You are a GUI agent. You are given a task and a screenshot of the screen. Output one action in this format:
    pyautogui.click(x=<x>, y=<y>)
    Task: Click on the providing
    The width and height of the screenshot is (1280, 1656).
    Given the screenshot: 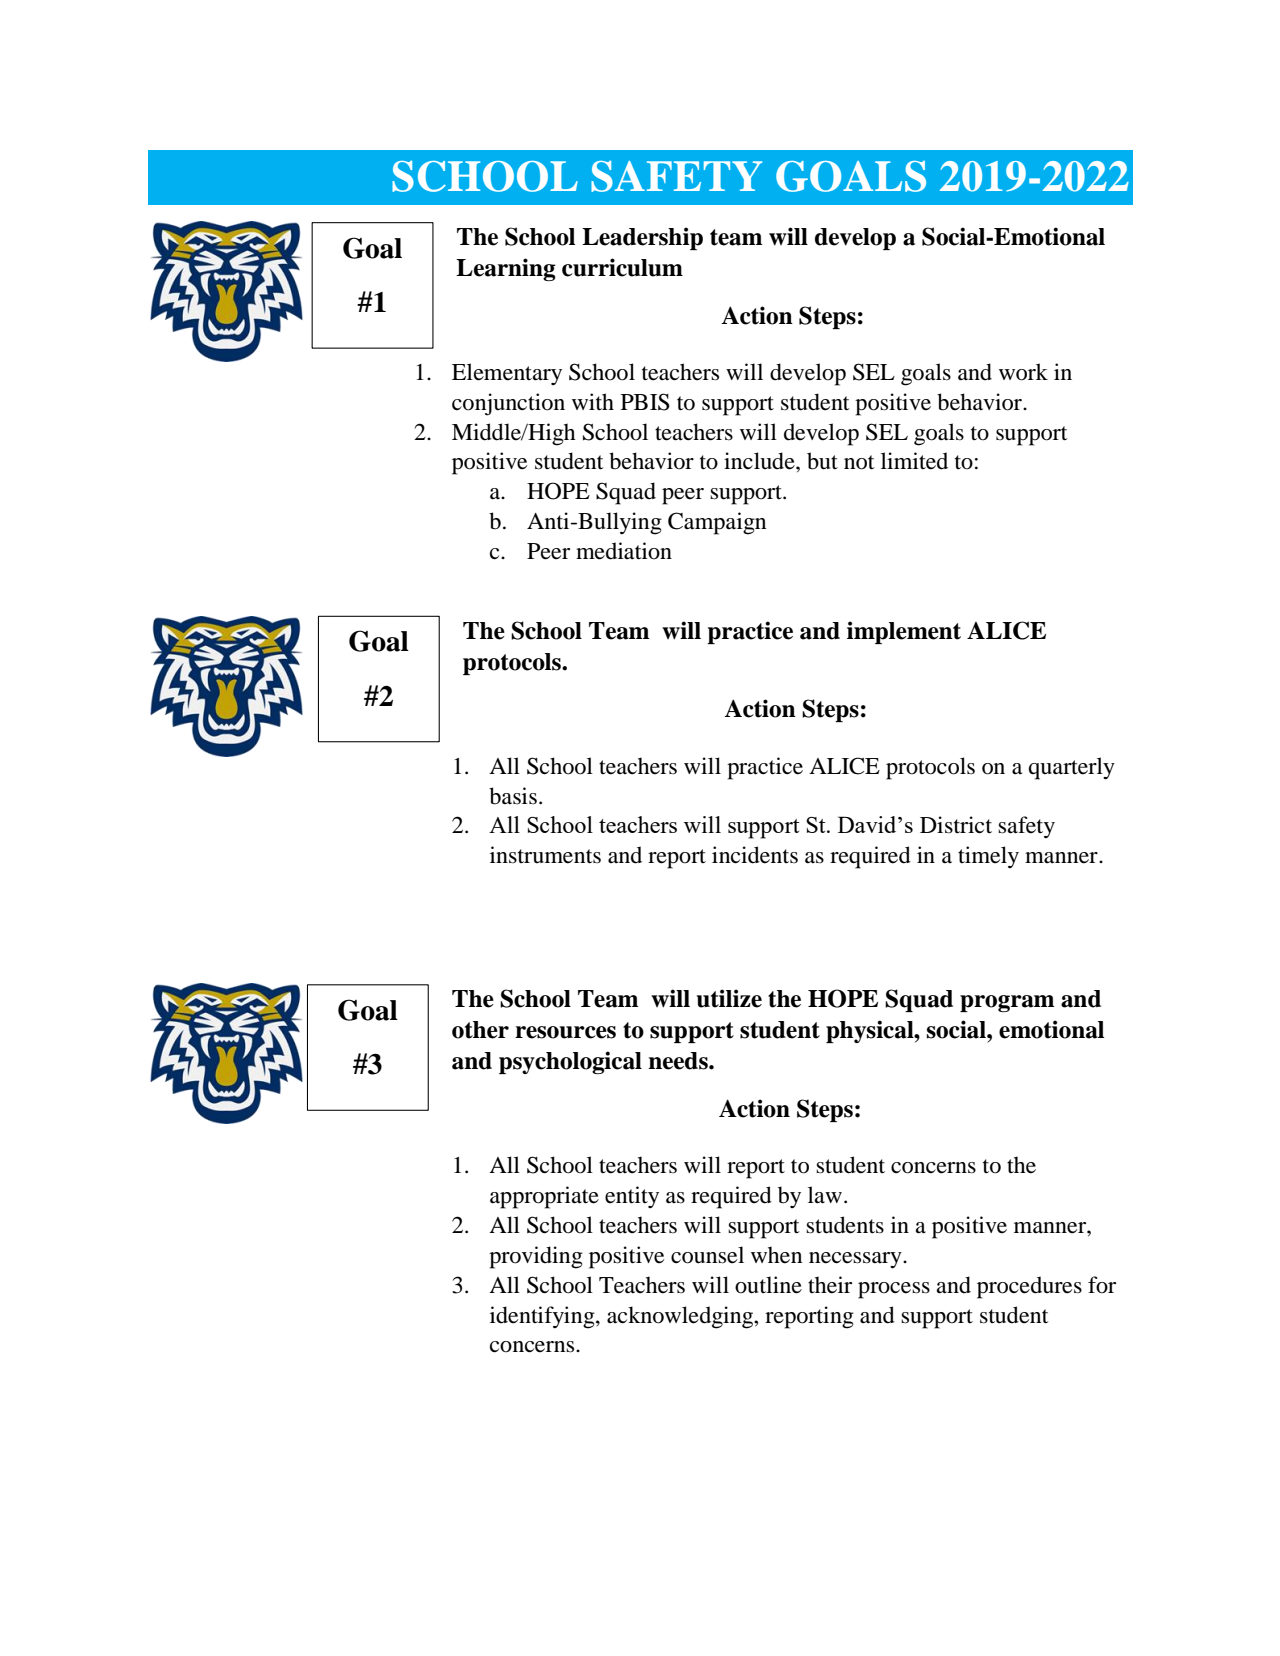 What is the action you would take?
    pyautogui.click(x=536, y=1257)
